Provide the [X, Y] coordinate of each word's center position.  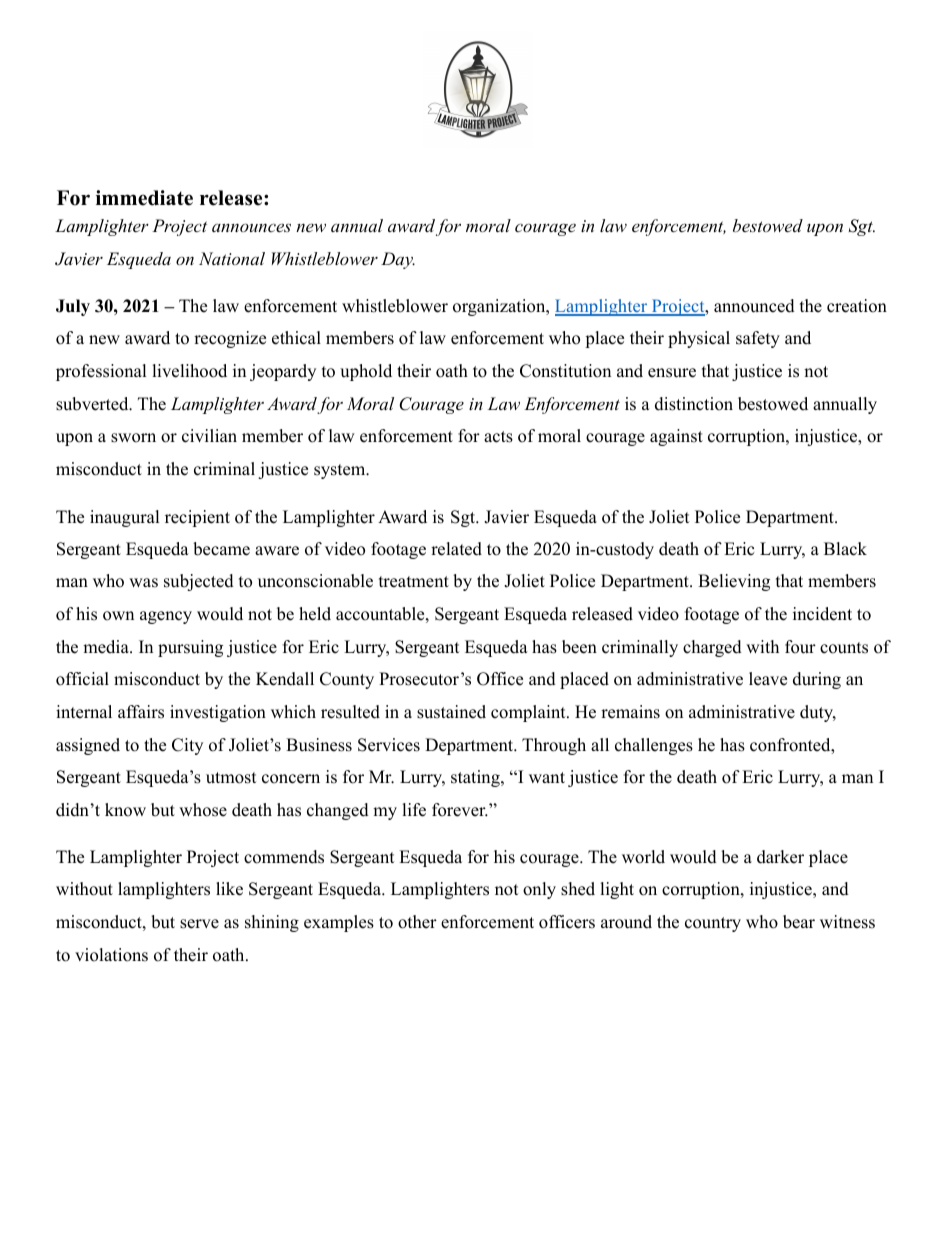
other [417, 922]
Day [398, 260]
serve [199, 924]
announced [754, 306]
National [232, 258]
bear [799, 922]
